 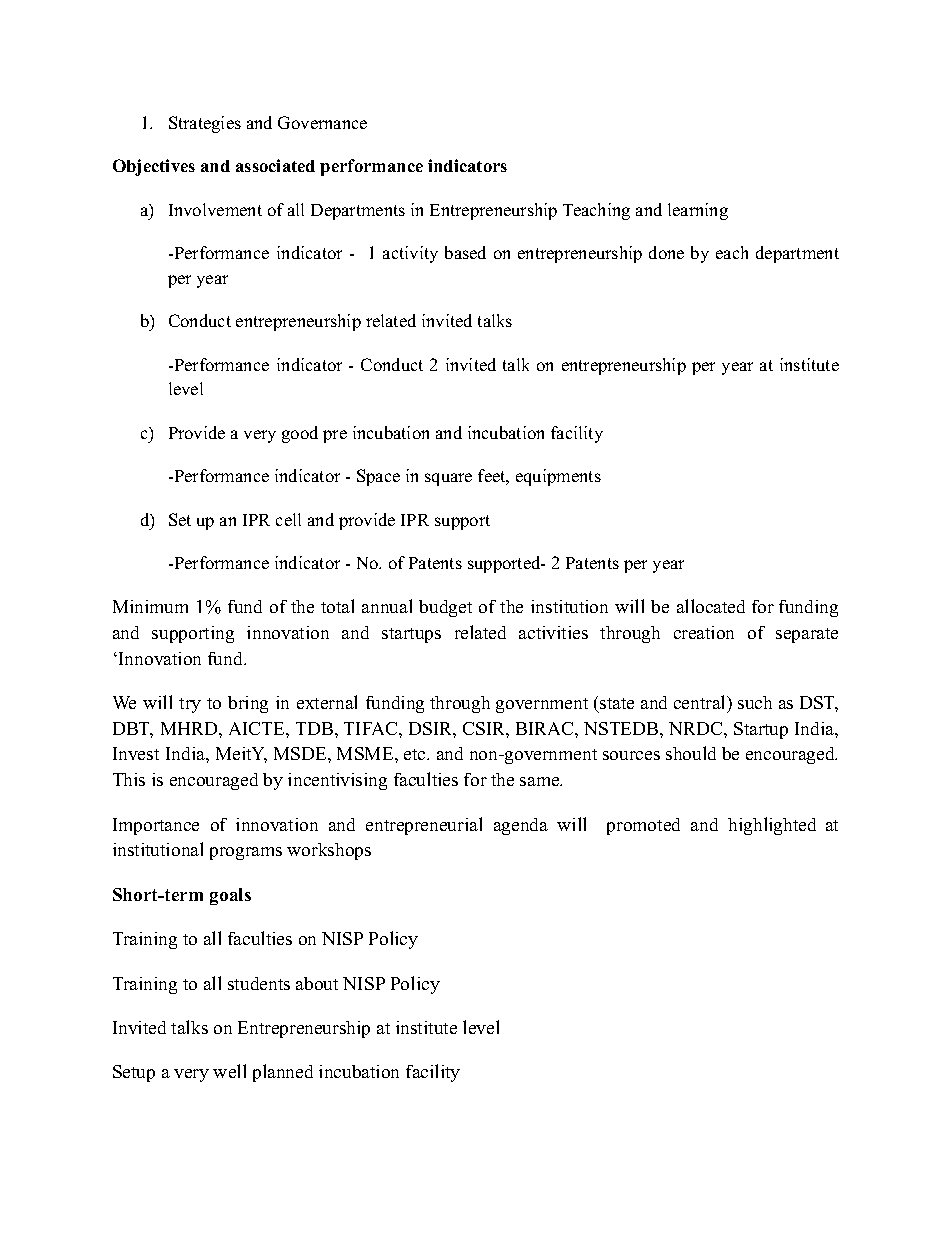 What do you see at coordinates (465, 252) in the image?
I see `based` at bounding box center [465, 252].
